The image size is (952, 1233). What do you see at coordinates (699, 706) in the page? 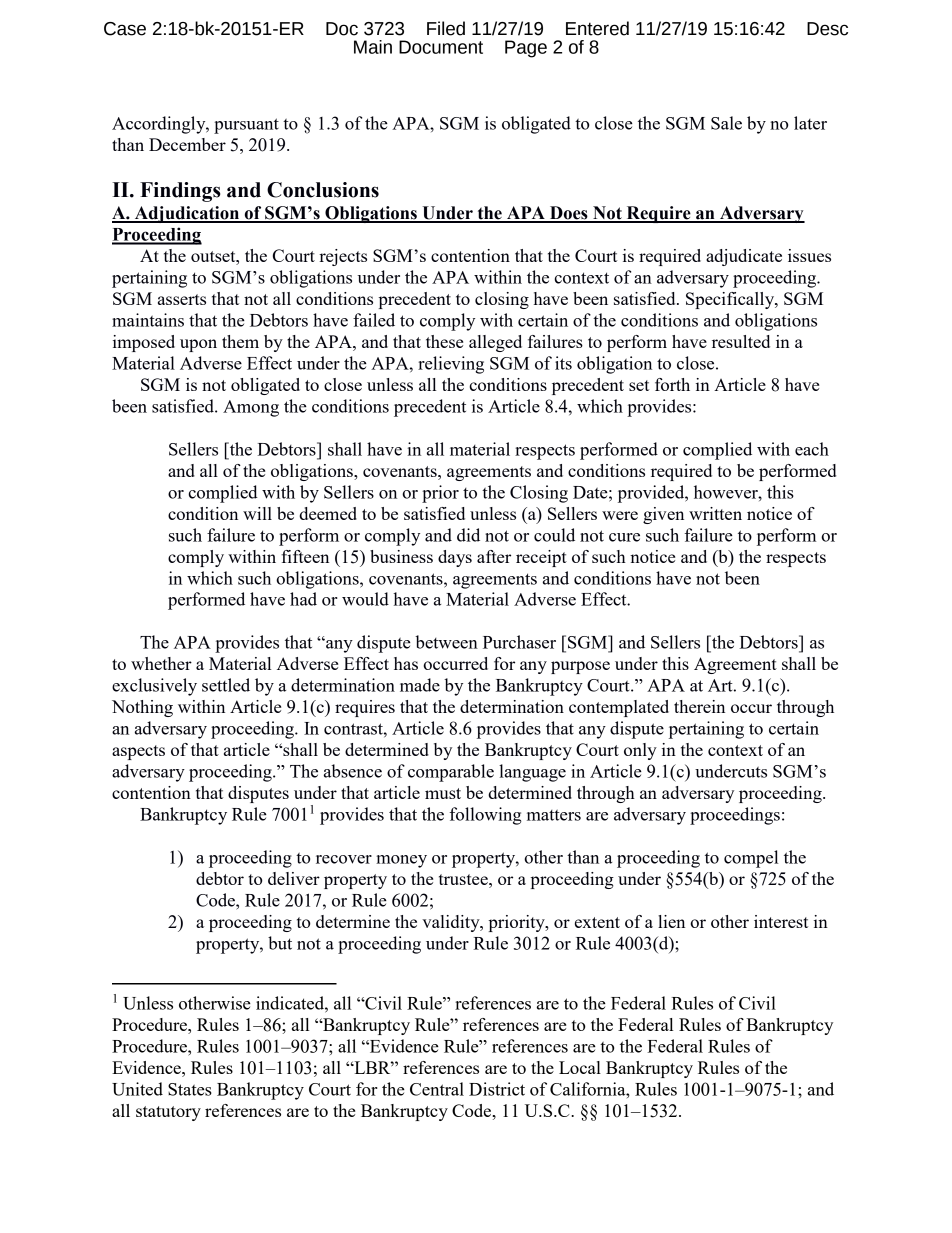
I see `therein` at bounding box center [699, 706].
